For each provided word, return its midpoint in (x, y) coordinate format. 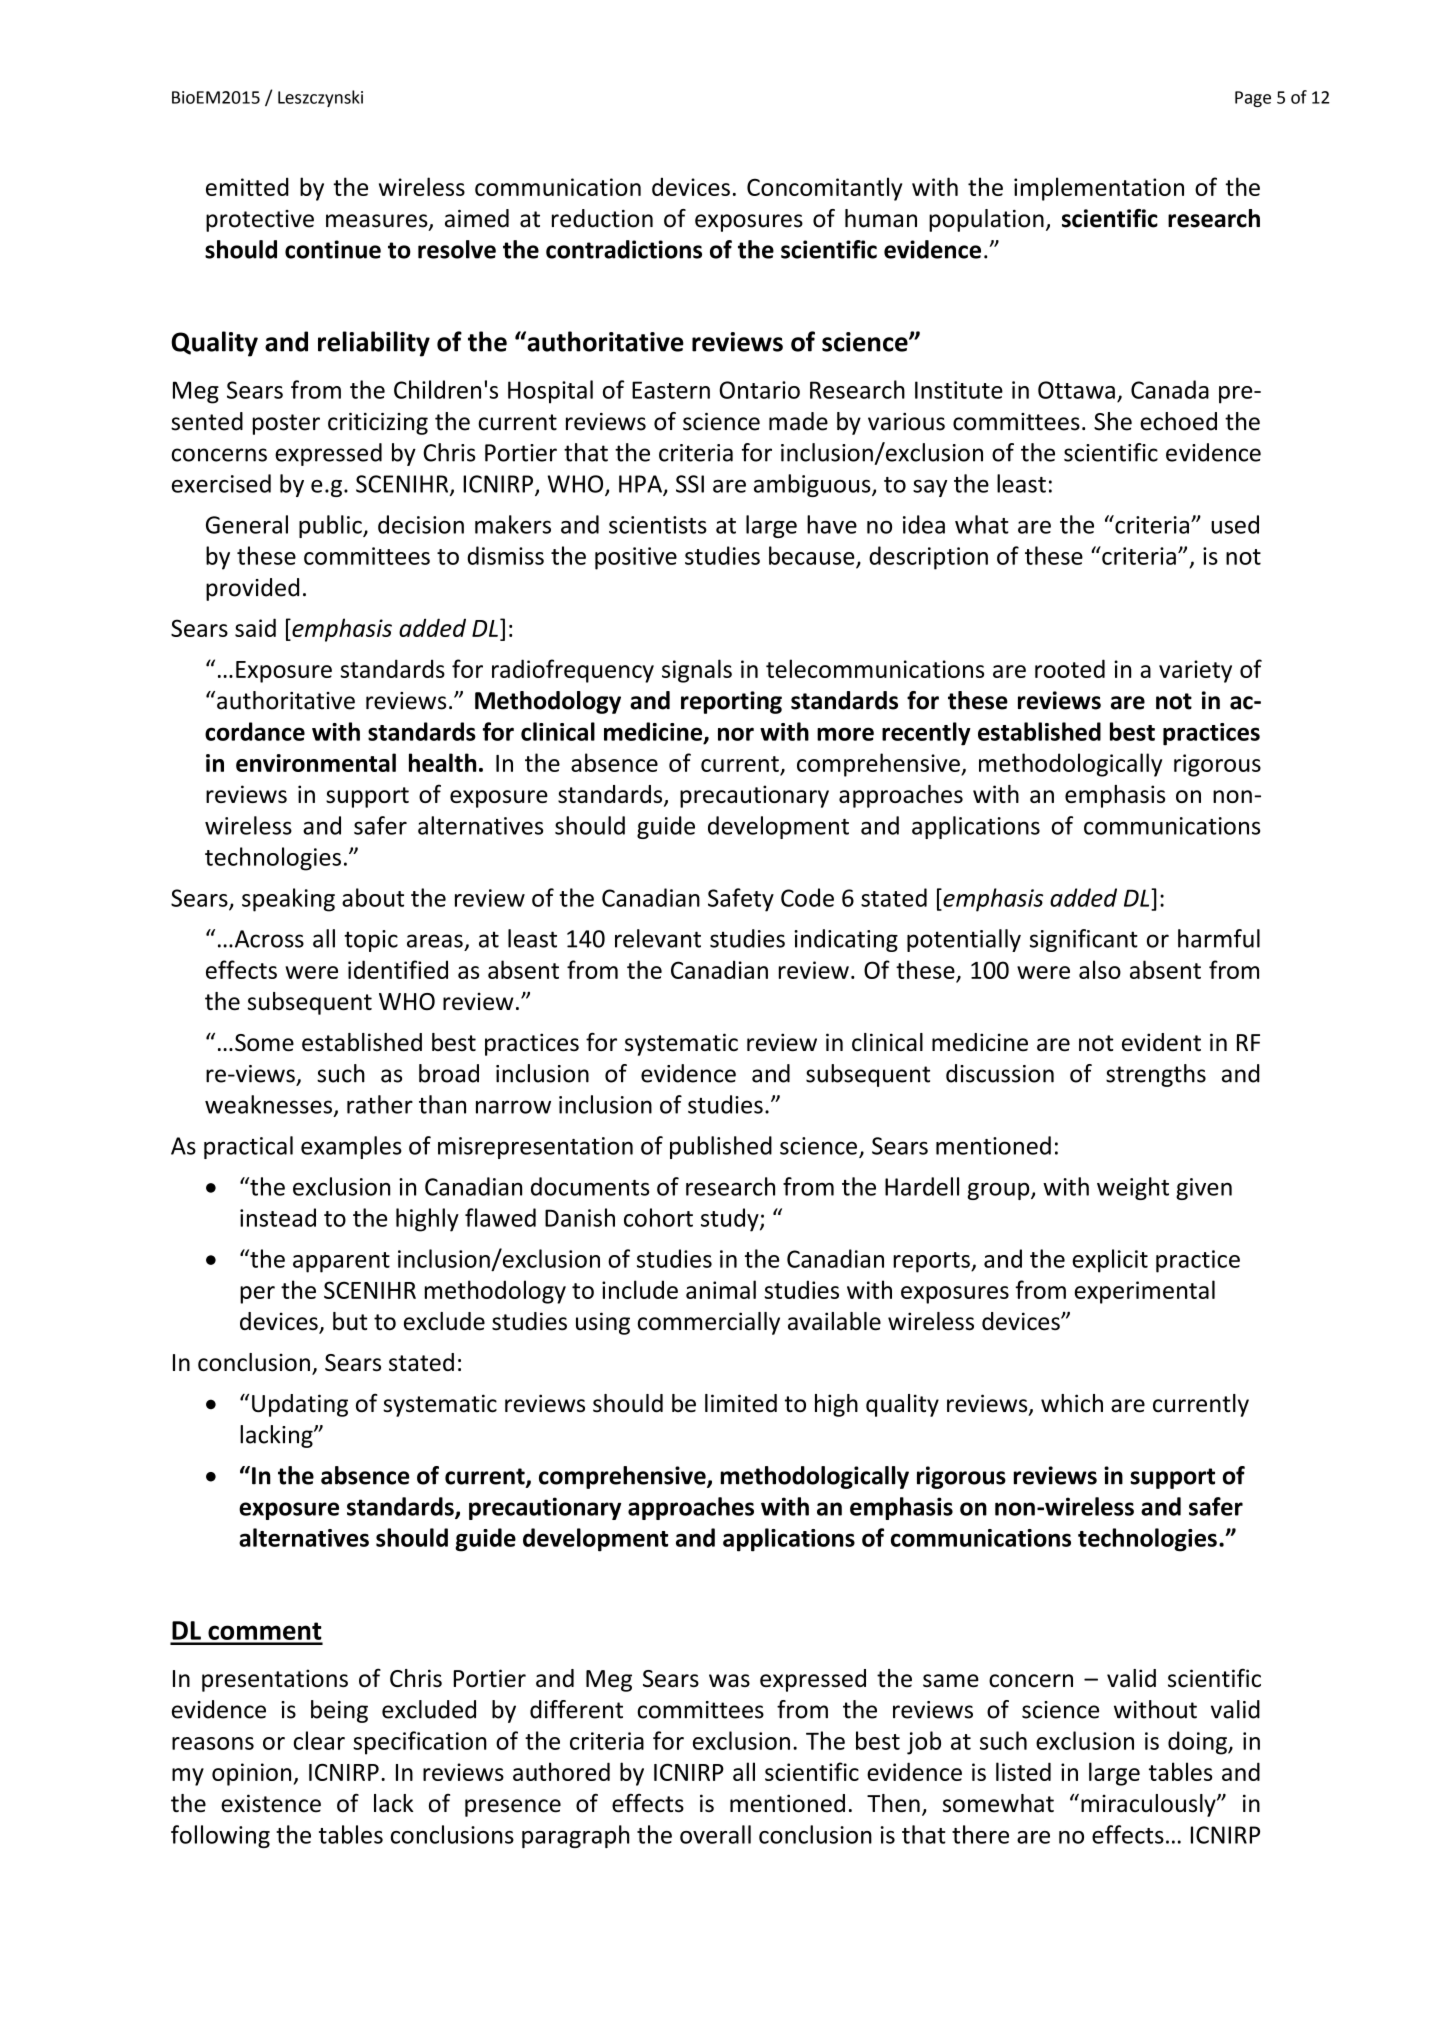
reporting (731, 702)
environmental (316, 762)
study (731, 1220)
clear (319, 1740)
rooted (1070, 668)
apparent (341, 1262)
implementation (1099, 189)
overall (715, 1834)
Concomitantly (824, 189)
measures (378, 222)
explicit (1110, 1261)
